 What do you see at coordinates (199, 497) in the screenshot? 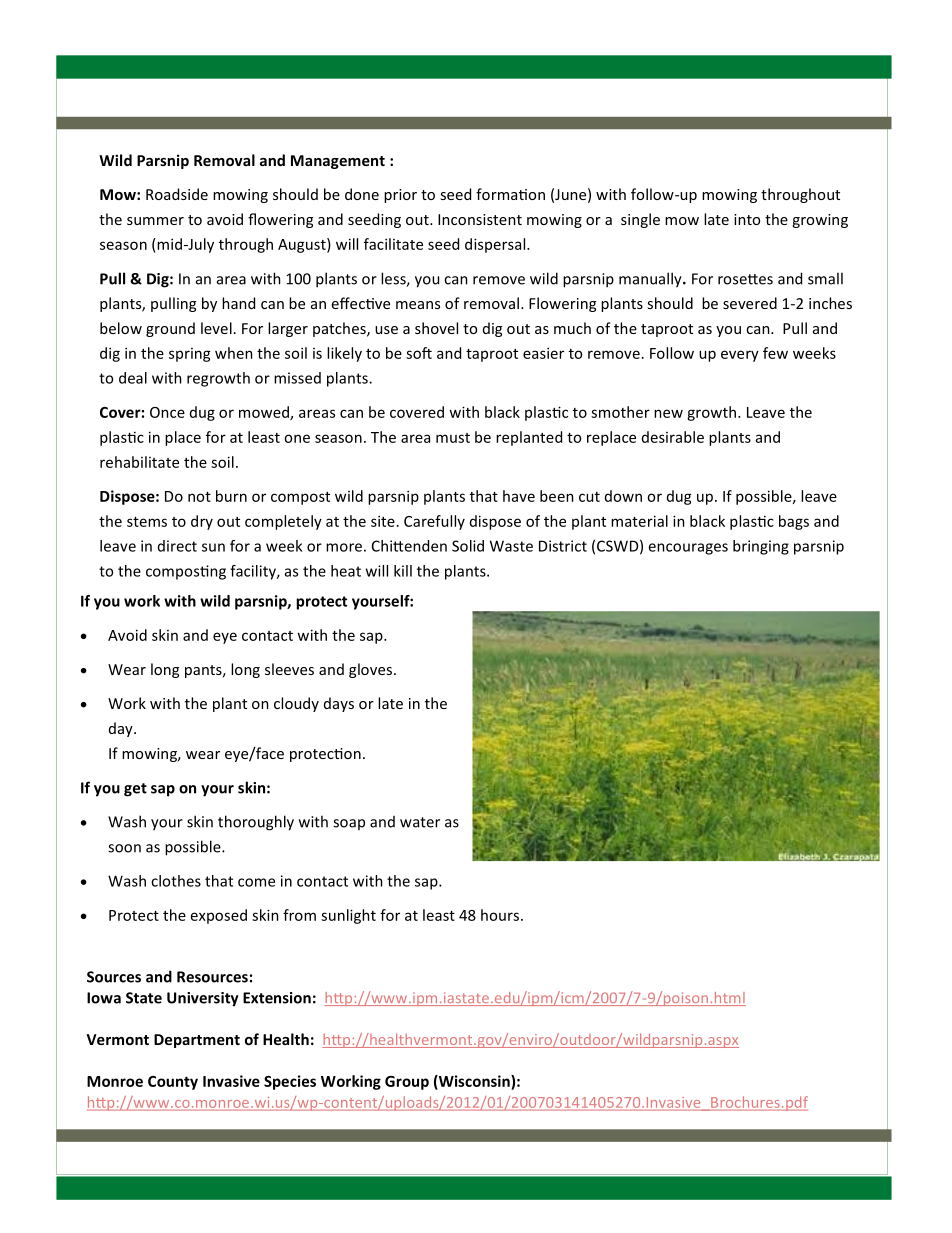
I see `not` at bounding box center [199, 497].
